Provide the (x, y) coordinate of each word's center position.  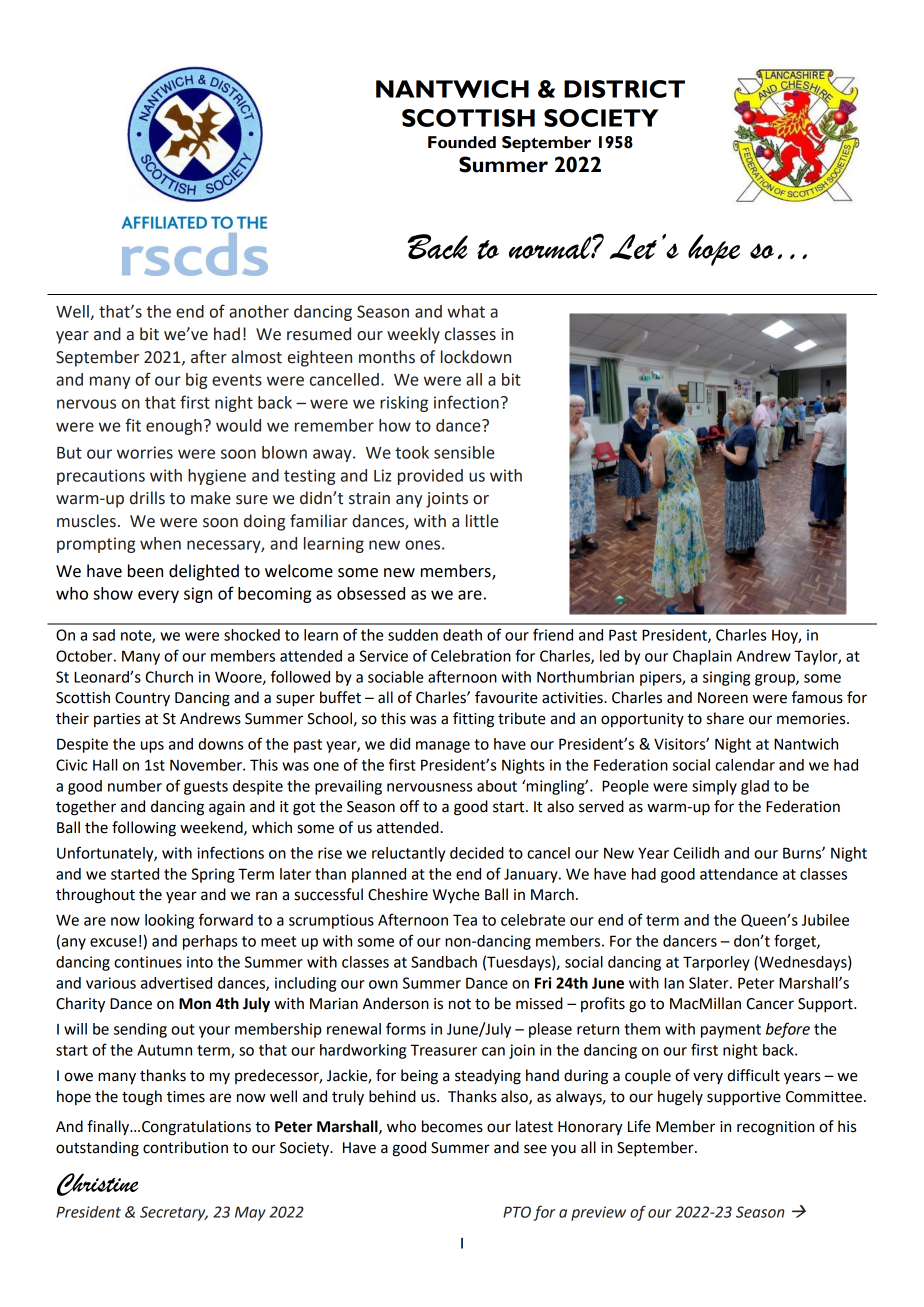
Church (169, 677)
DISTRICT (624, 89)
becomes (452, 1126)
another (259, 311)
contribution (185, 1147)
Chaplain (702, 657)
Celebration (471, 656)
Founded (462, 142)
